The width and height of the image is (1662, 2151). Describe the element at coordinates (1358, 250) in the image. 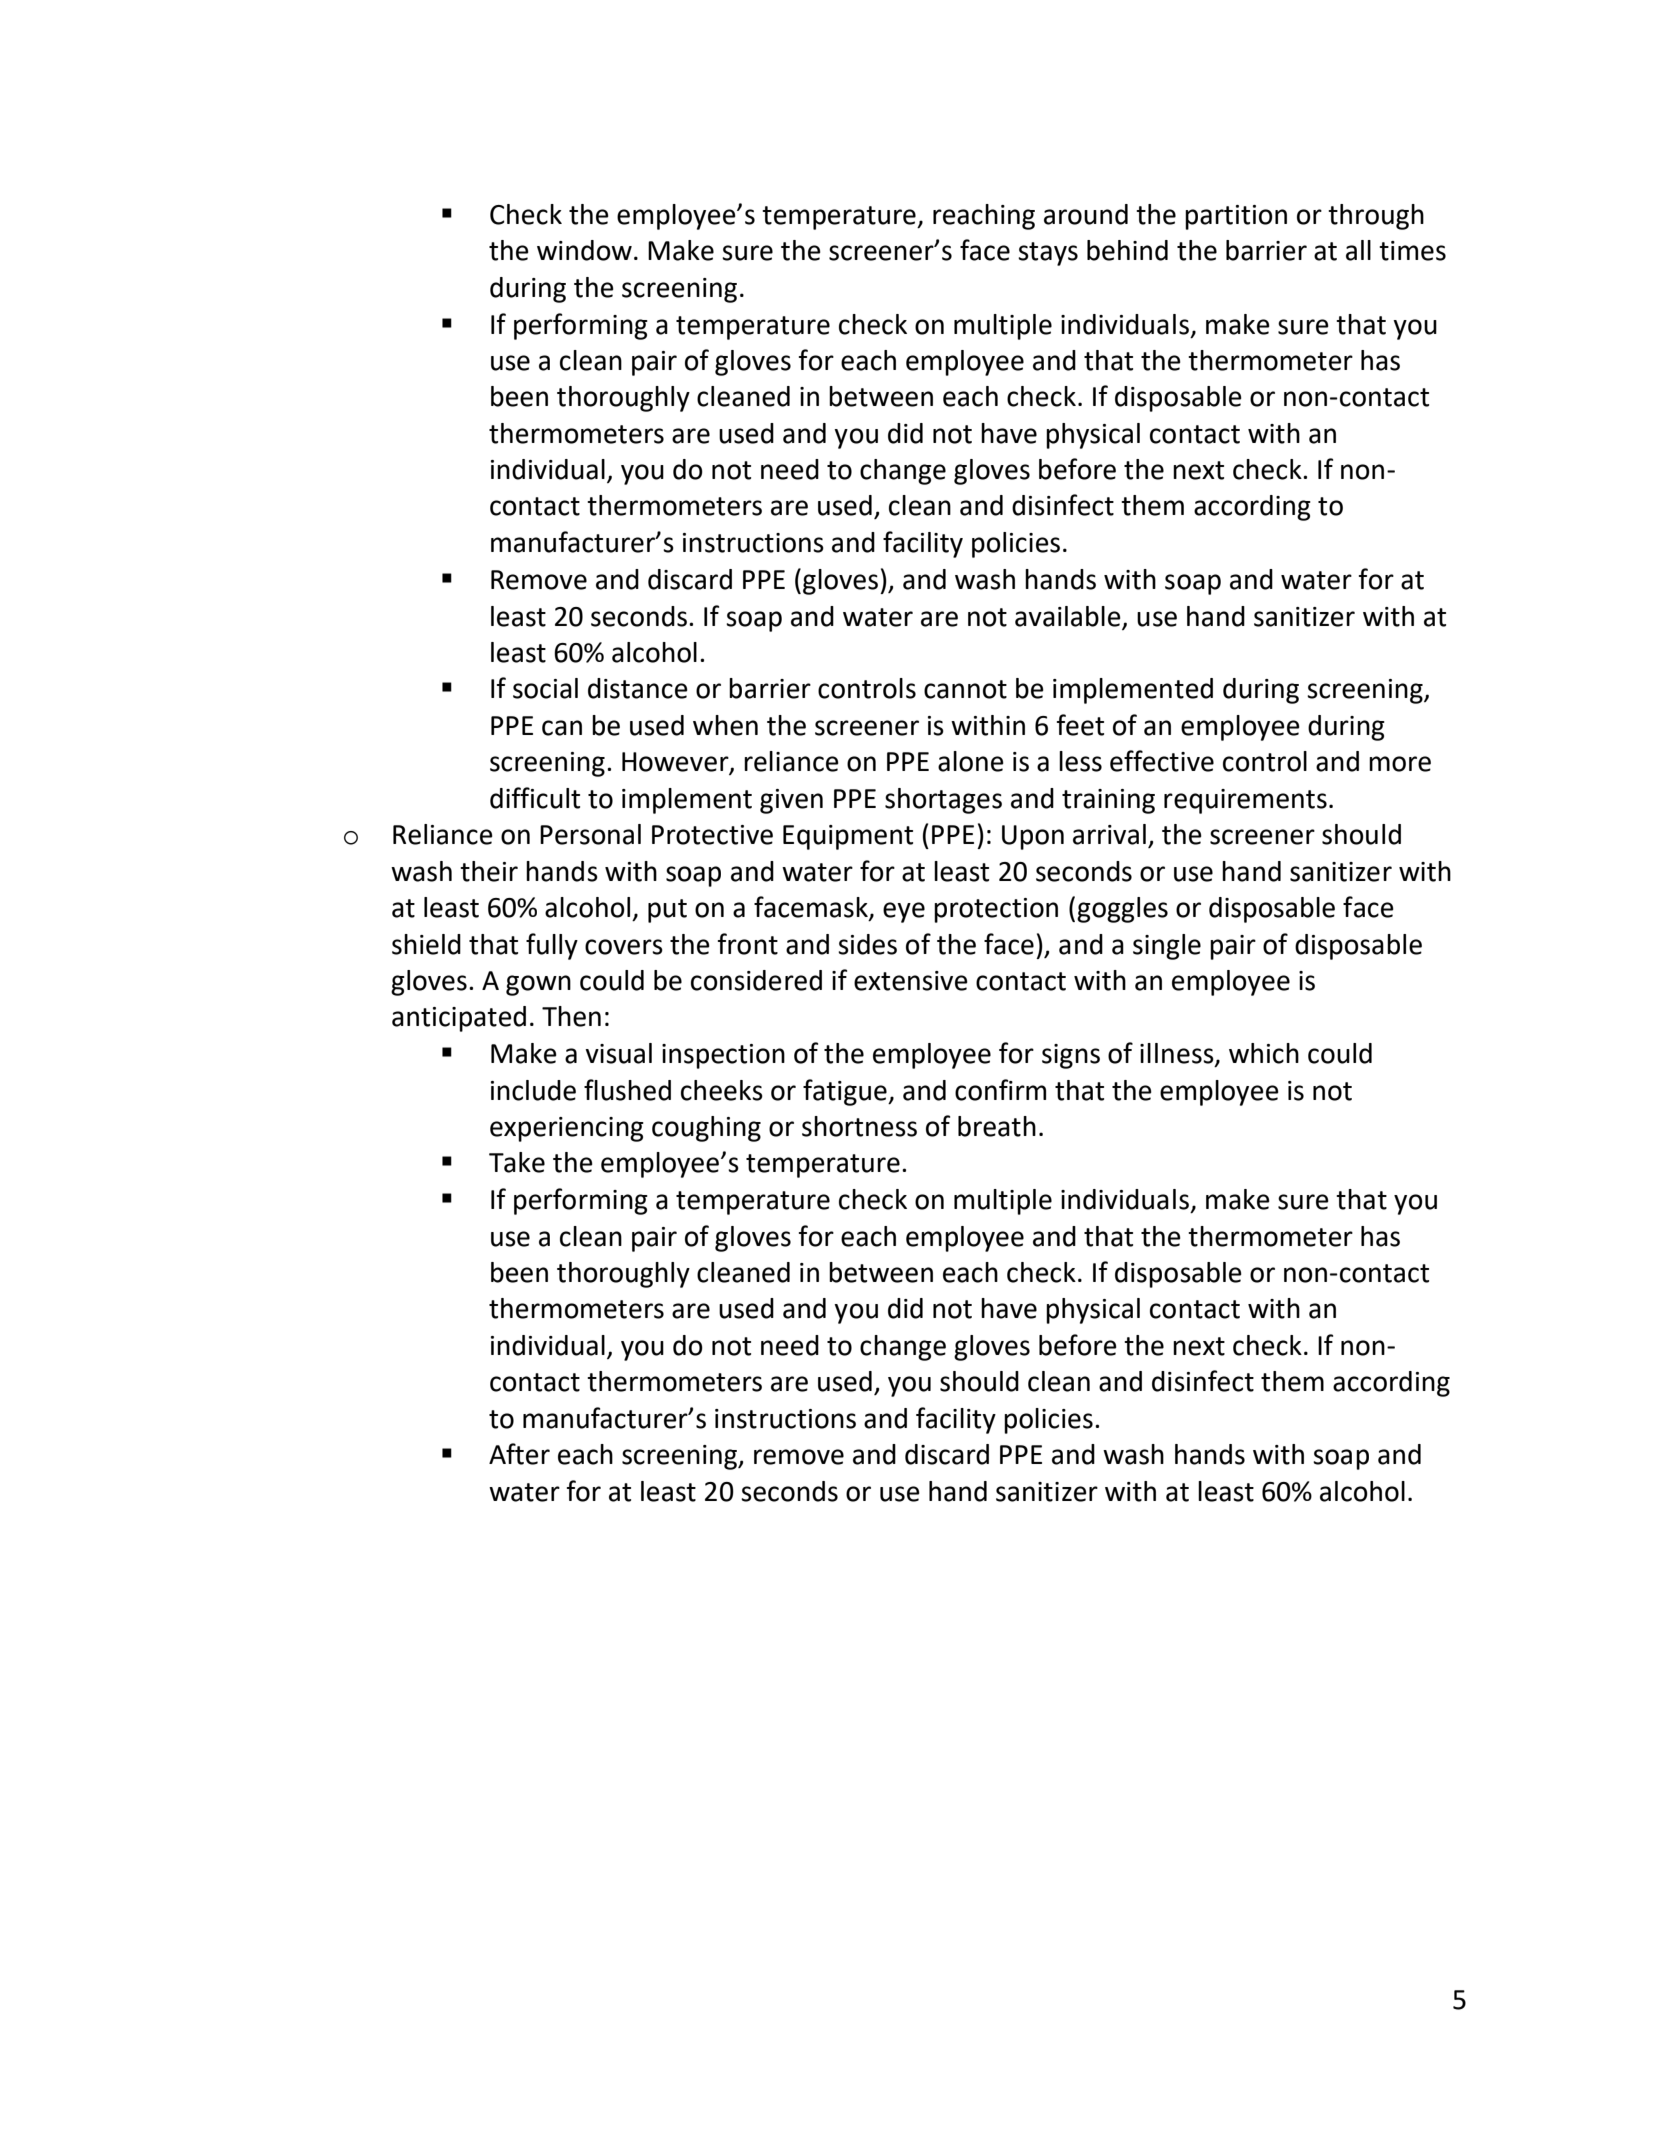

I see `all` at that location.
